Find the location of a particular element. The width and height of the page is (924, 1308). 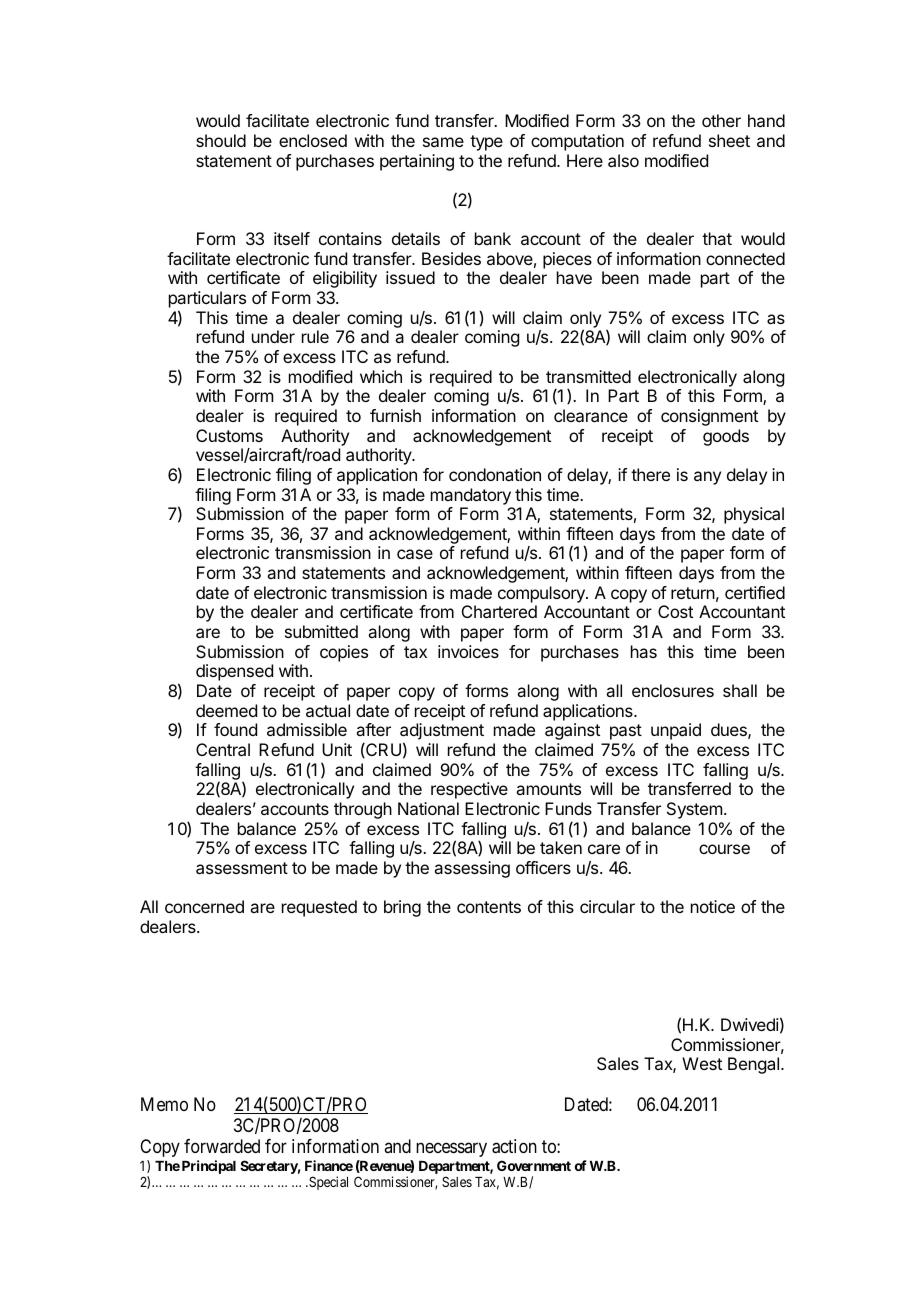

contents is located at coordinates (489, 907).
